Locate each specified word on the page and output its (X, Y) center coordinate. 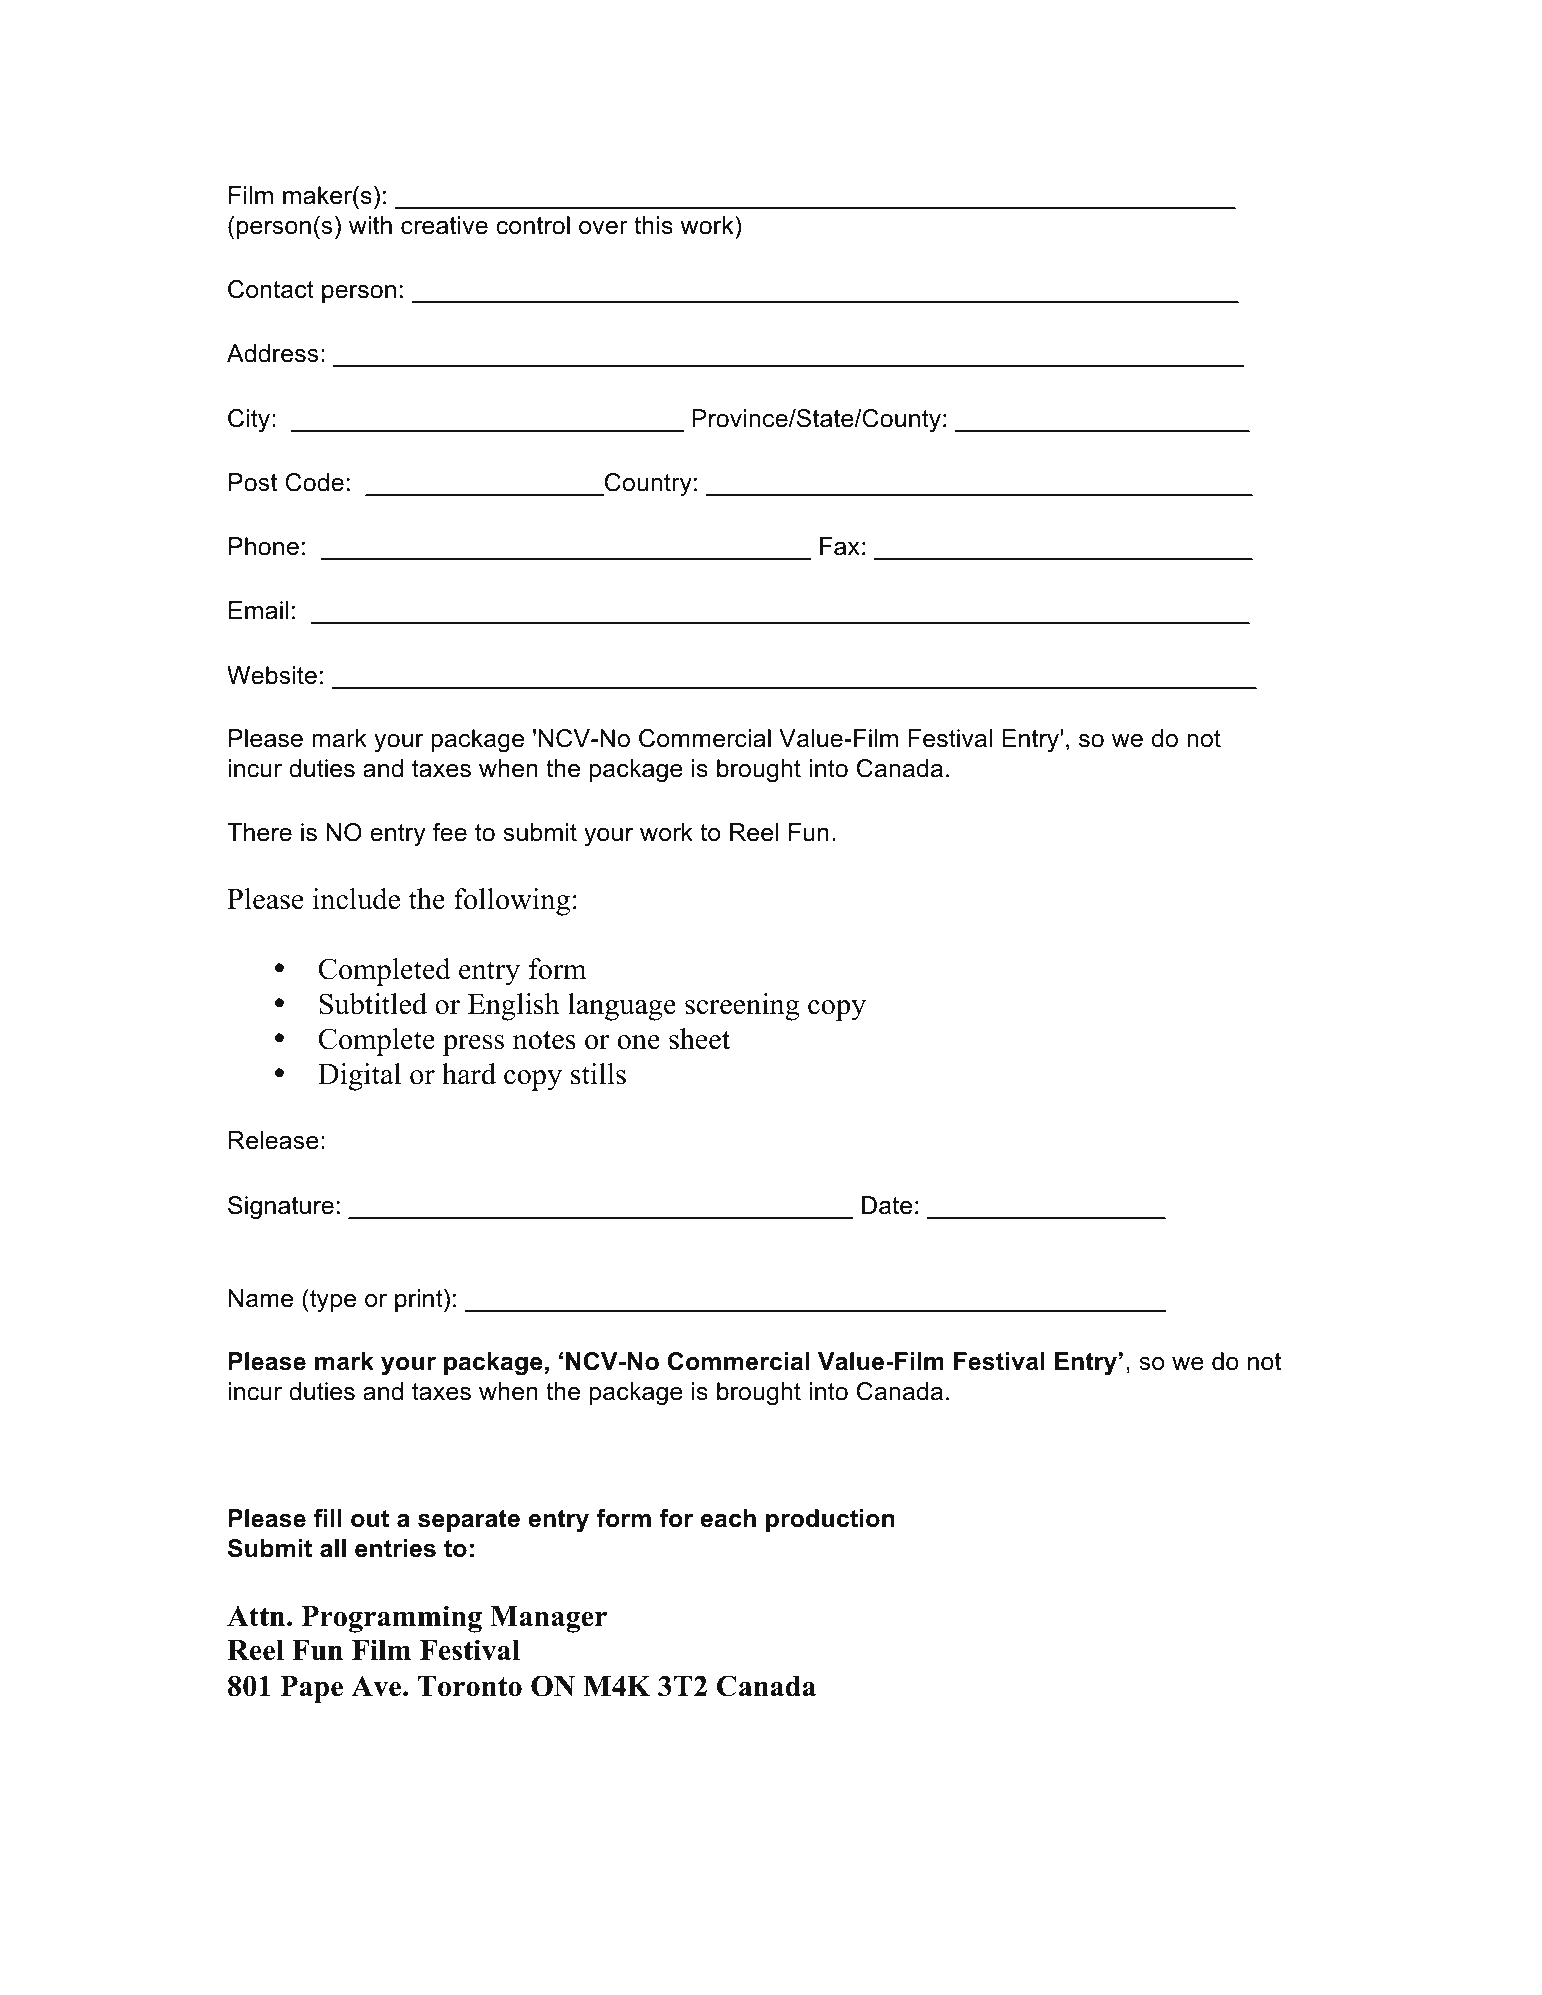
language (622, 1007)
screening (742, 1007)
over (603, 228)
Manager (548, 1619)
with (370, 225)
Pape (312, 1689)
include (356, 899)
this (653, 225)
